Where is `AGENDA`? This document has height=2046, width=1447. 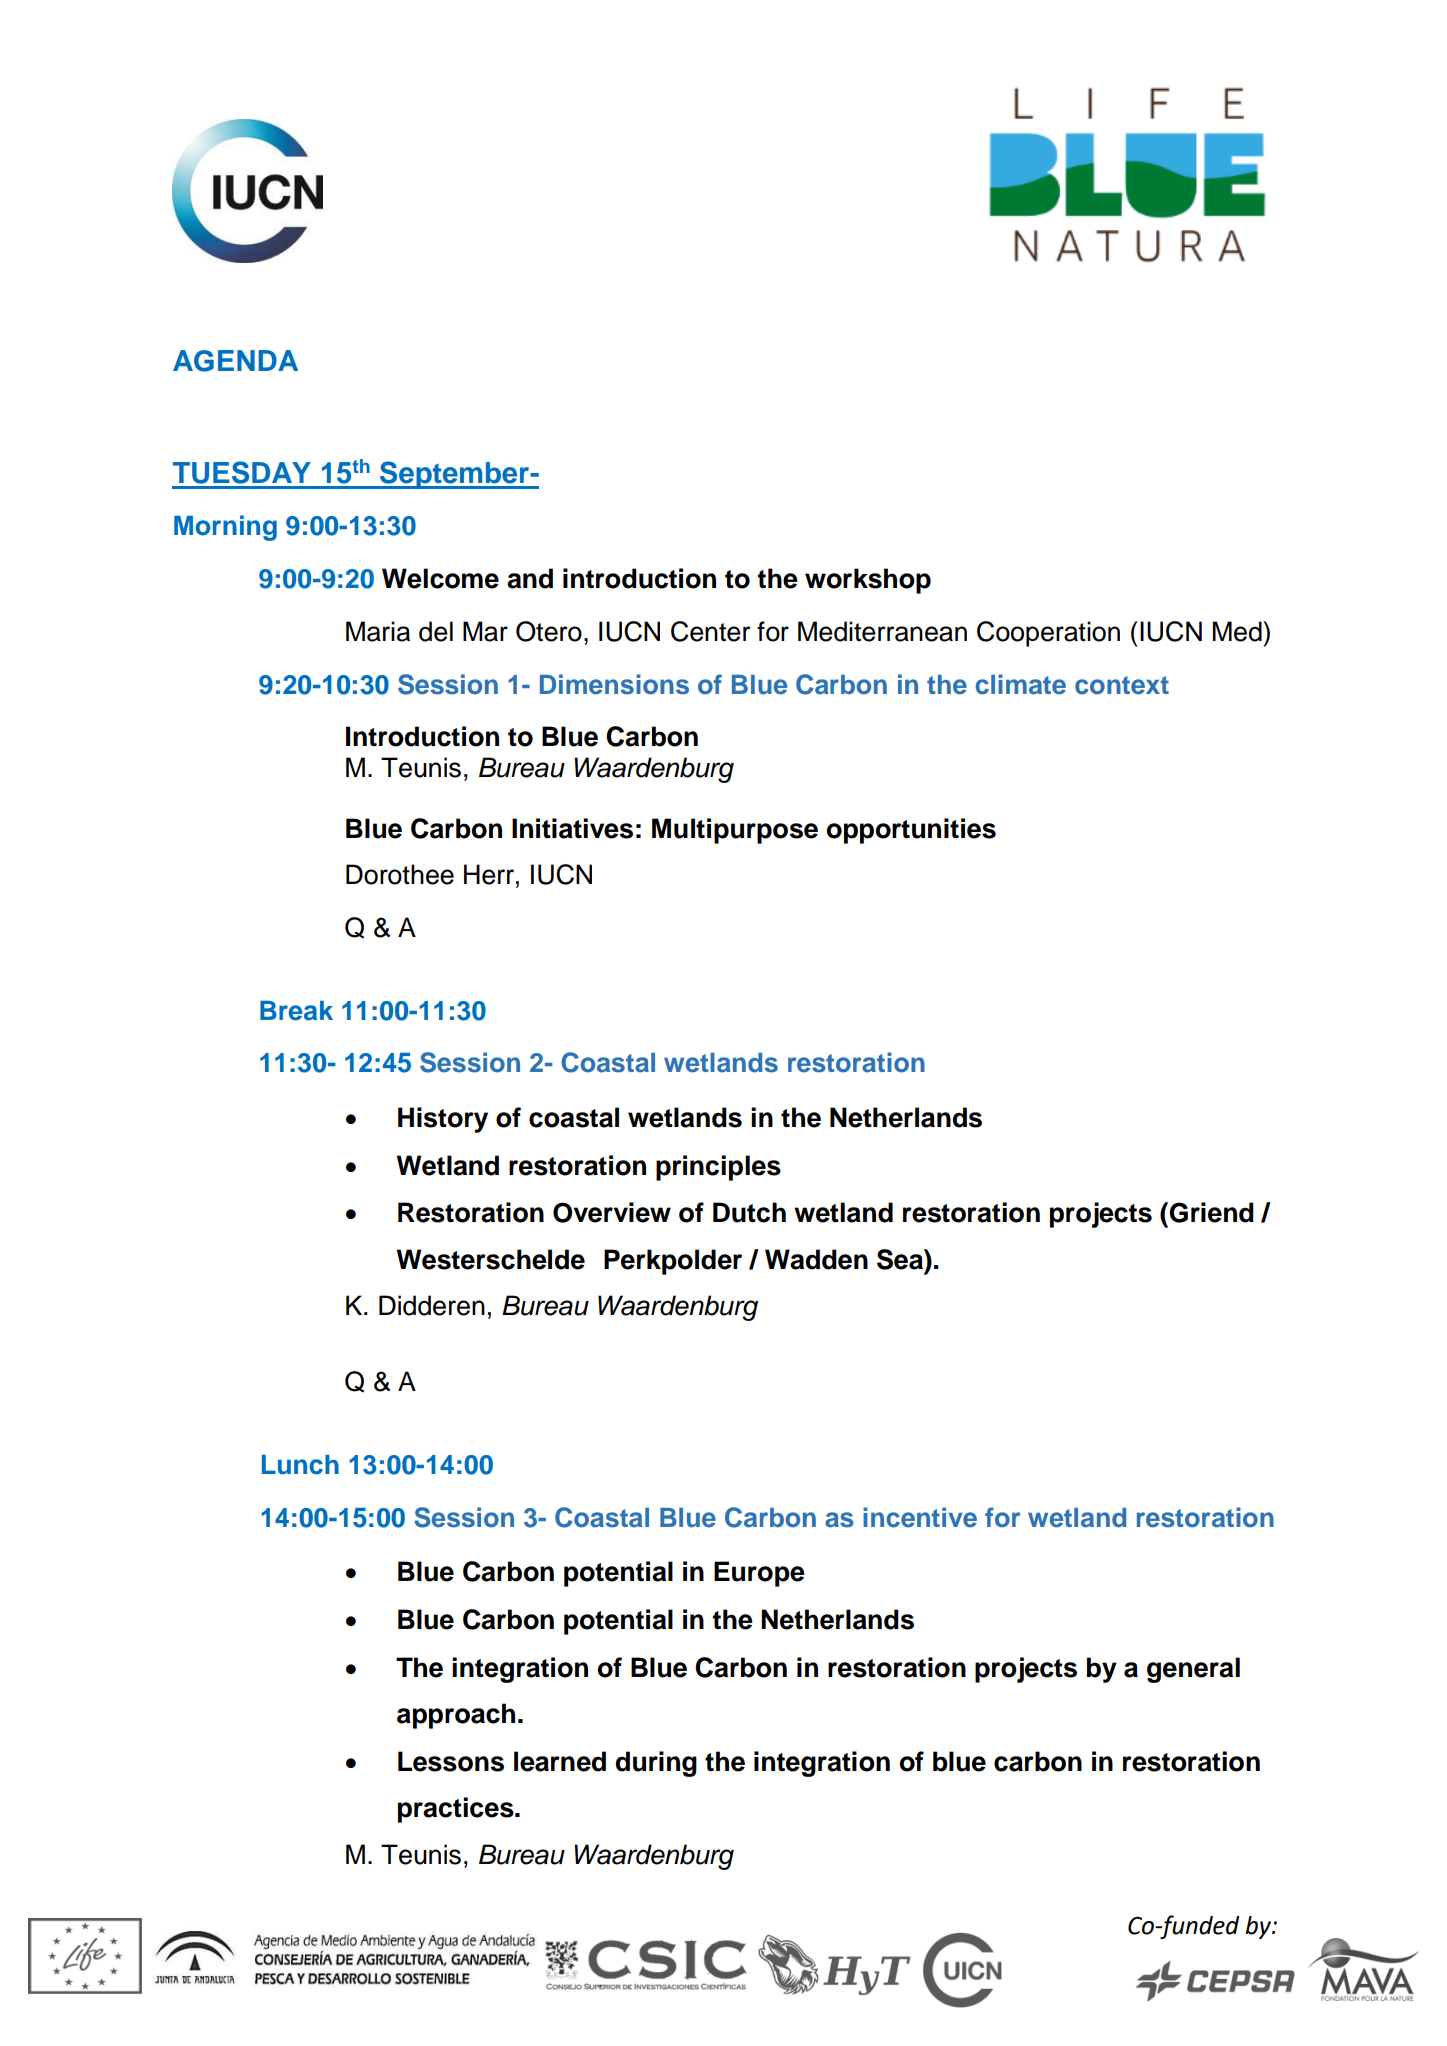 AGENDA is located at coordinates (235, 361).
